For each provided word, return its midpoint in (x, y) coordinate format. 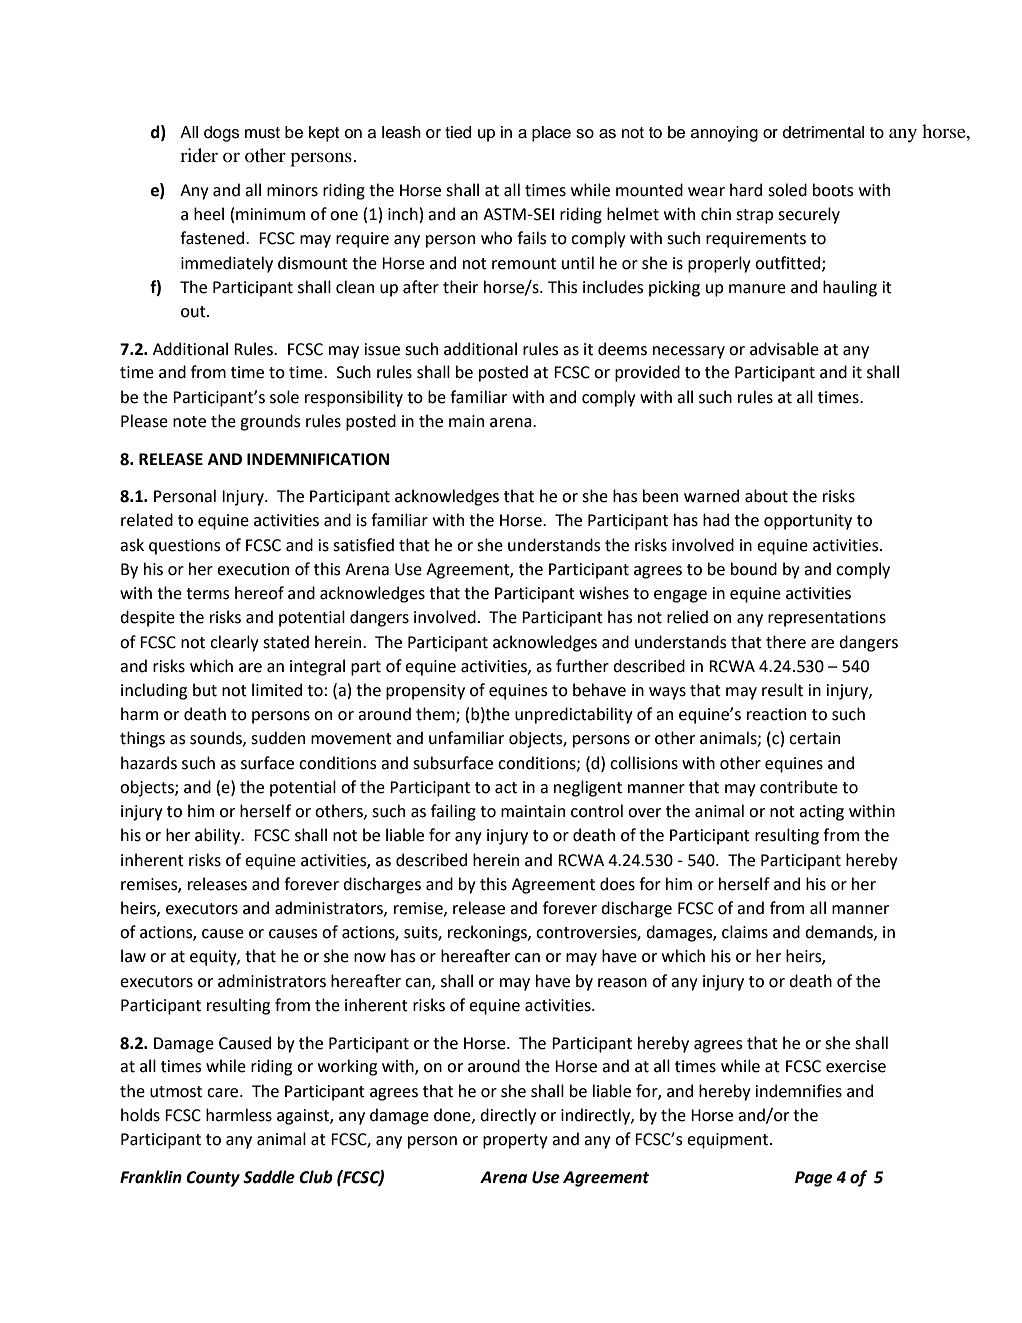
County (213, 1179)
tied (458, 132)
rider (199, 155)
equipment (729, 1141)
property (515, 1141)
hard (746, 190)
